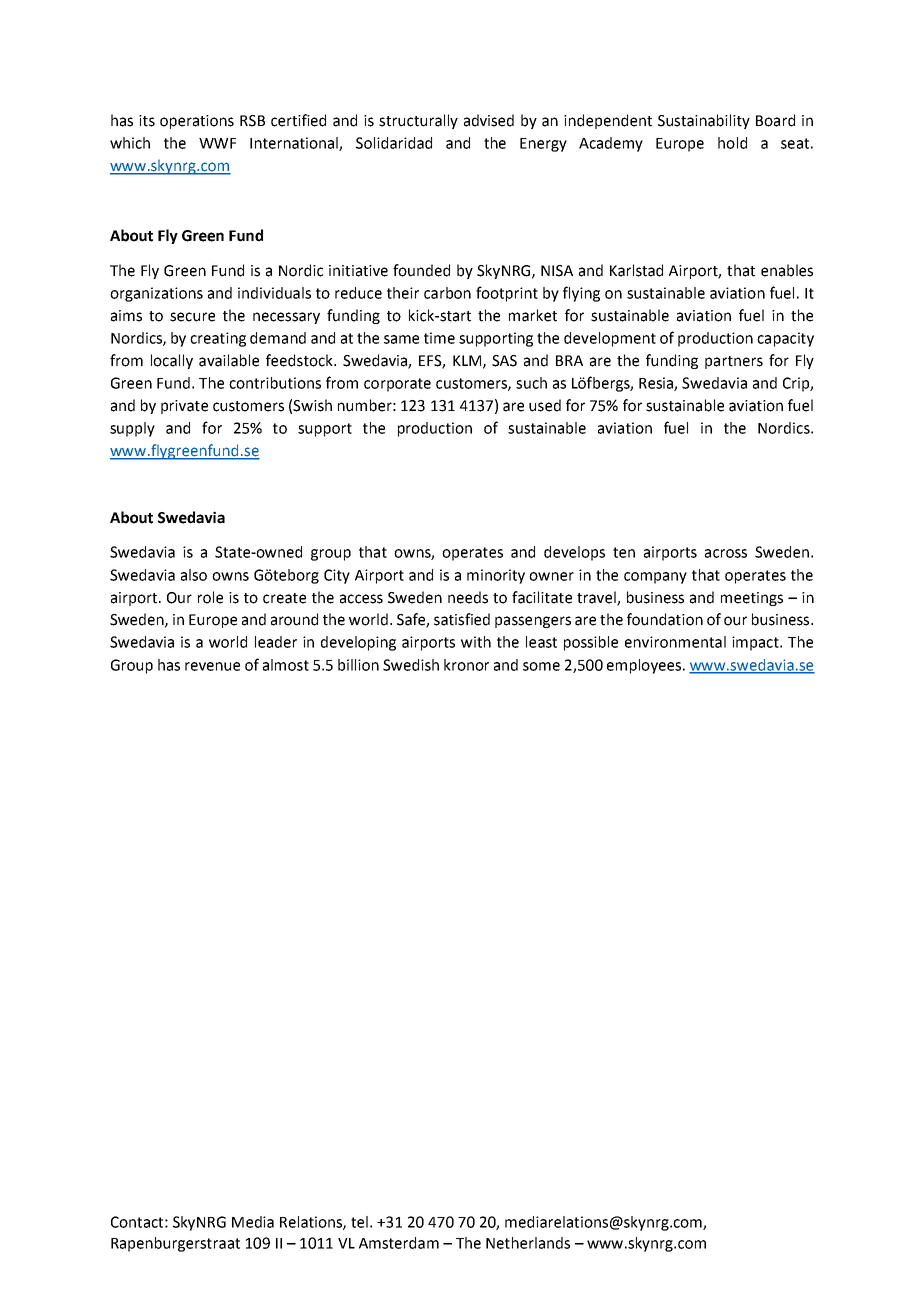  Describe the element at coordinates (732, 143) in the screenshot. I see `hold` at that location.
